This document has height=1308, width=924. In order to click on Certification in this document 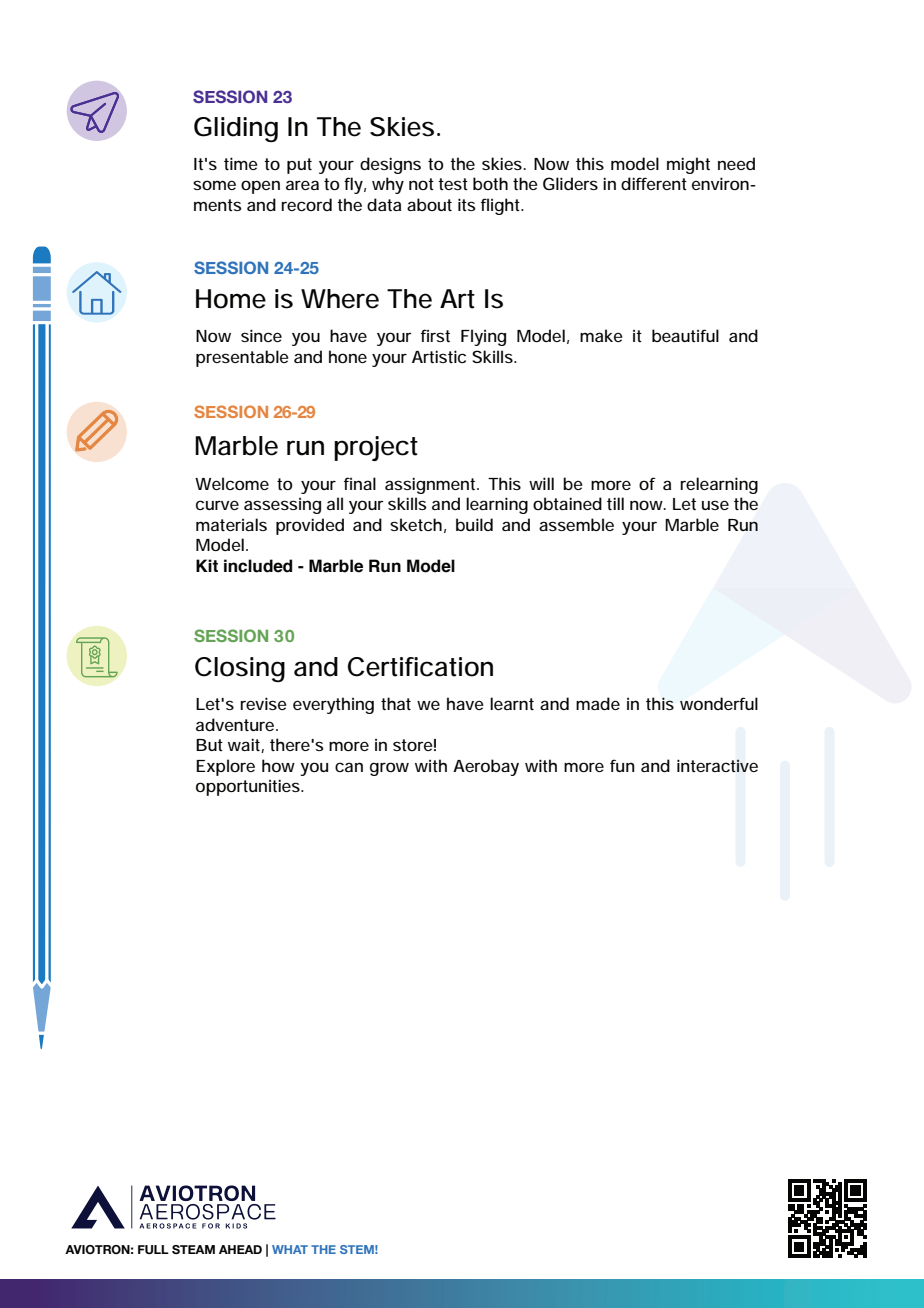, I will do `click(420, 667)`.
